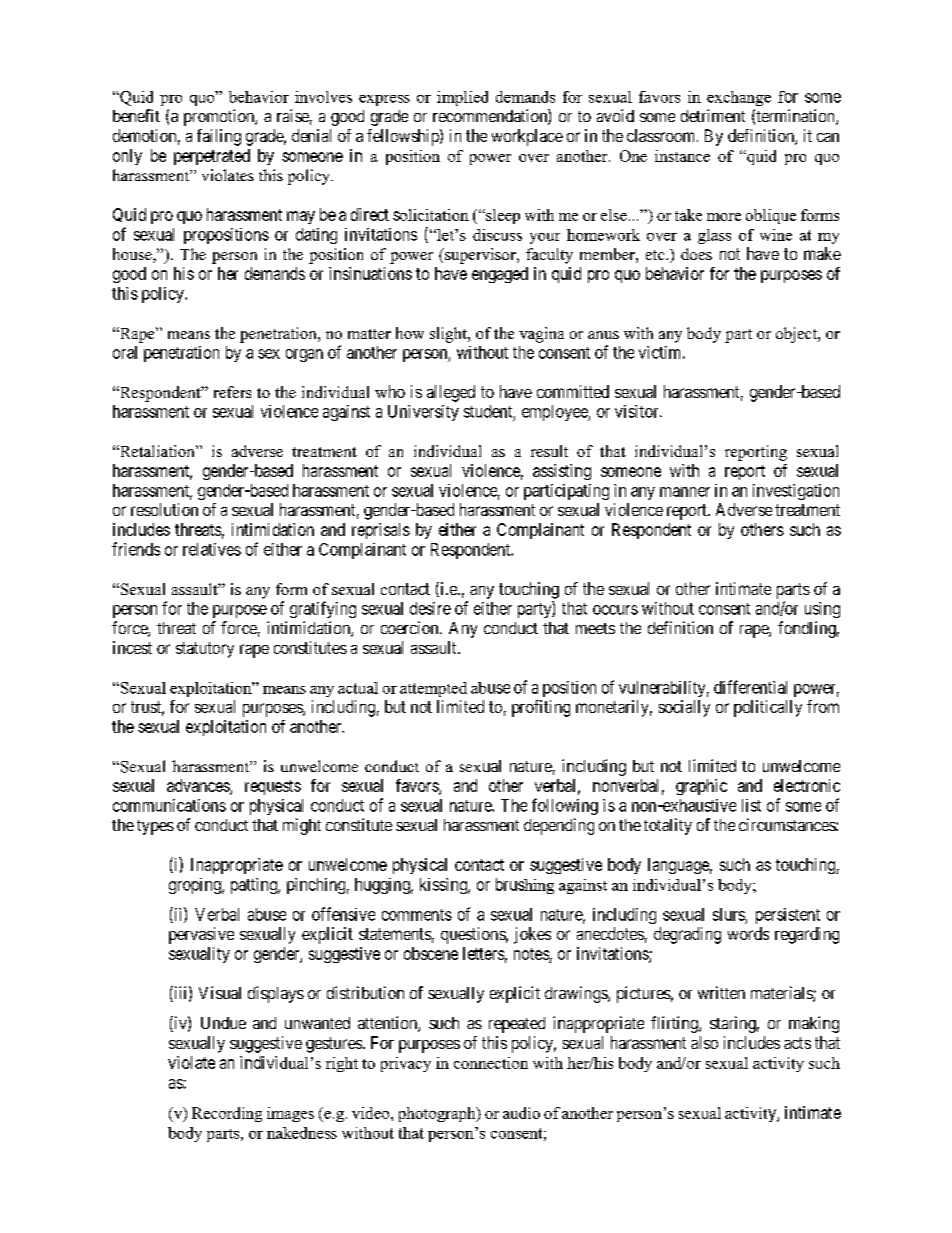 The height and width of the page is (1233, 952). What do you see at coordinates (232, 392) in the page?
I see `refers` at bounding box center [232, 392].
